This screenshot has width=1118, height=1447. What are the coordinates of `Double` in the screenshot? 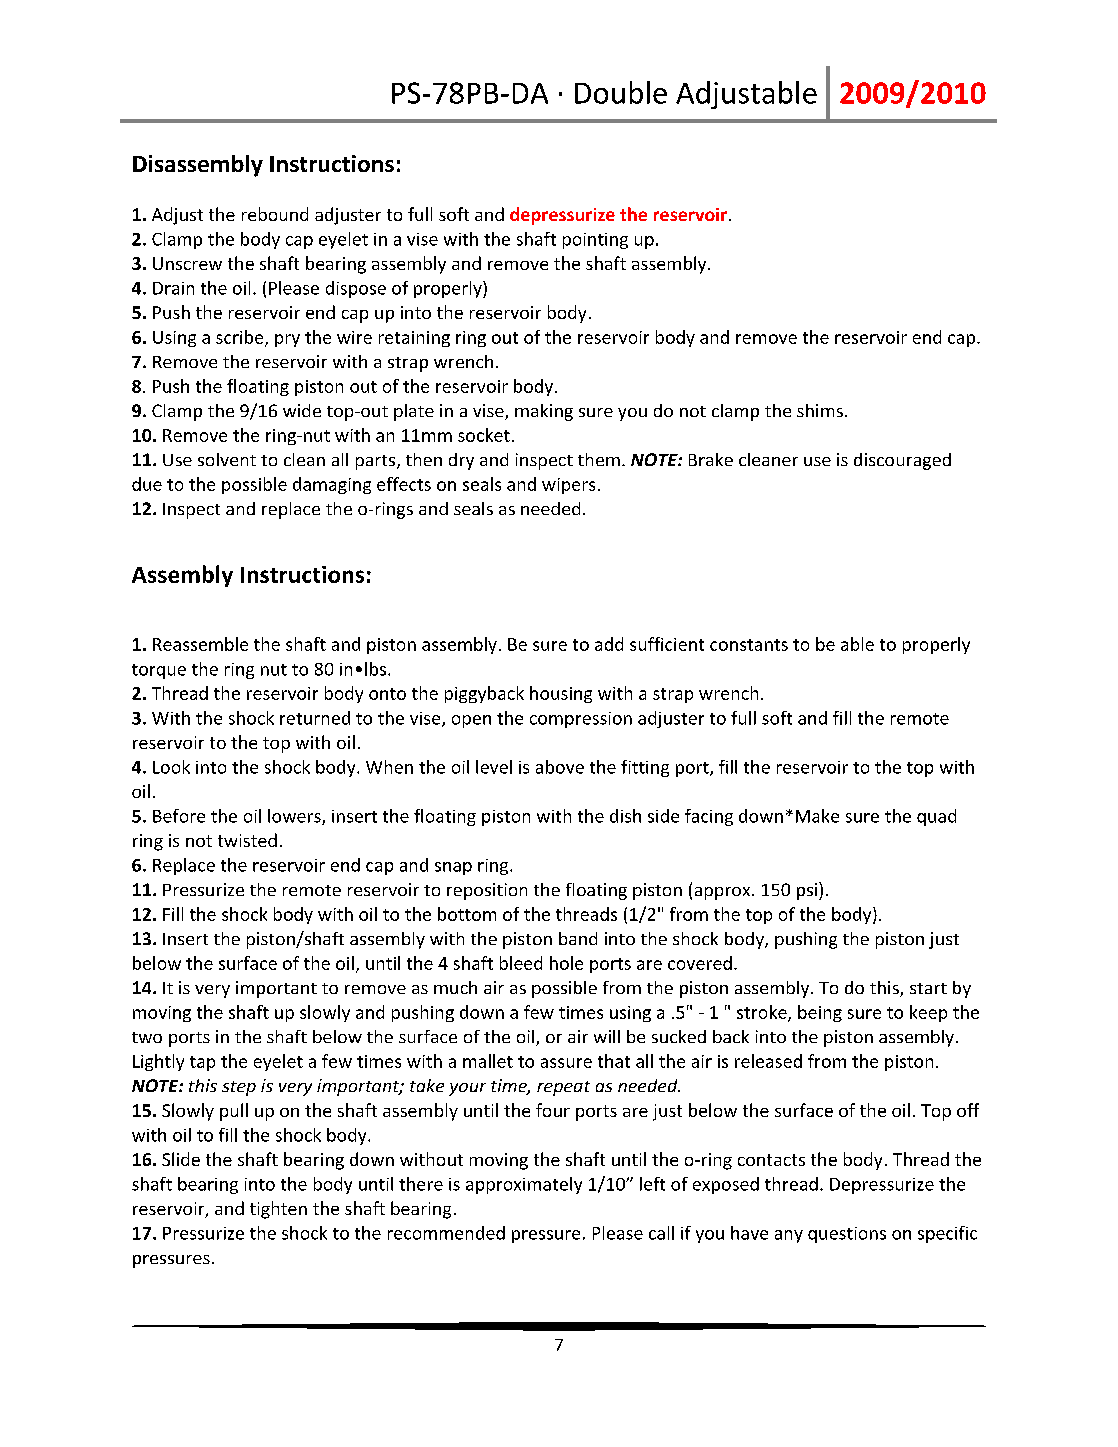 It's located at (621, 92).
